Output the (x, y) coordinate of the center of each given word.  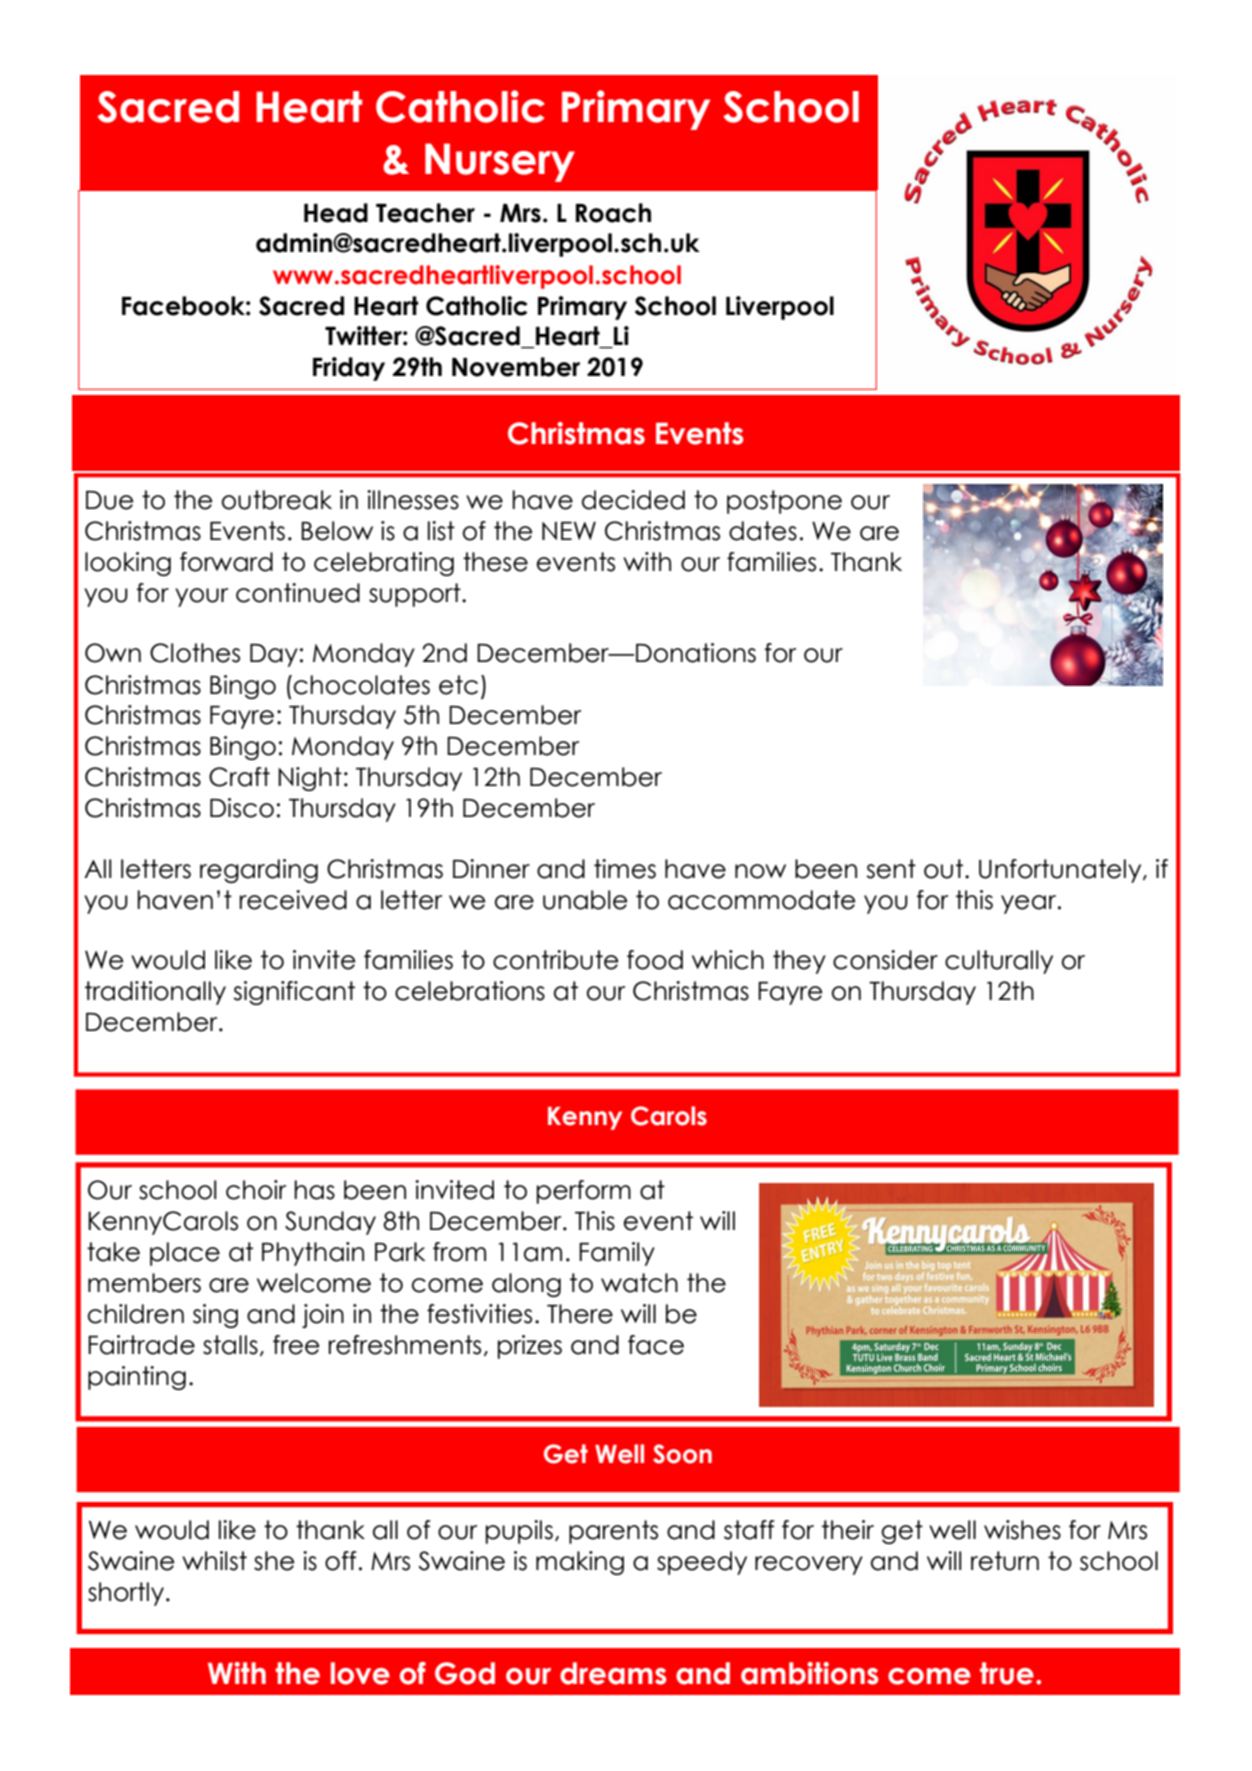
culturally (999, 962)
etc (458, 685)
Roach (613, 213)
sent (891, 869)
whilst (214, 1561)
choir (256, 1190)
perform (584, 1192)
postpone (784, 502)
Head (336, 213)
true (1007, 1673)
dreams (613, 1673)
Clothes (195, 653)
